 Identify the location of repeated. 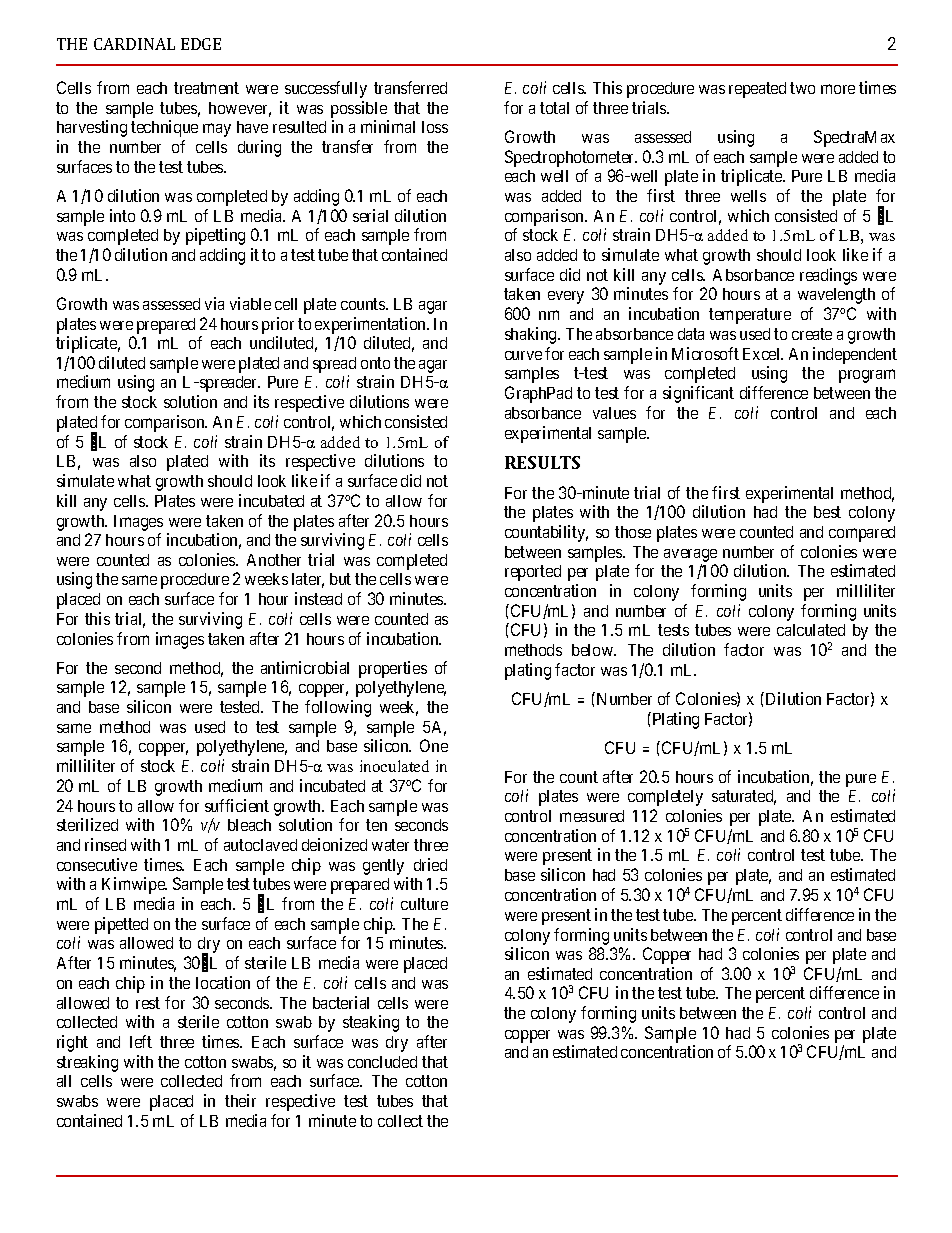
(757, 90).
